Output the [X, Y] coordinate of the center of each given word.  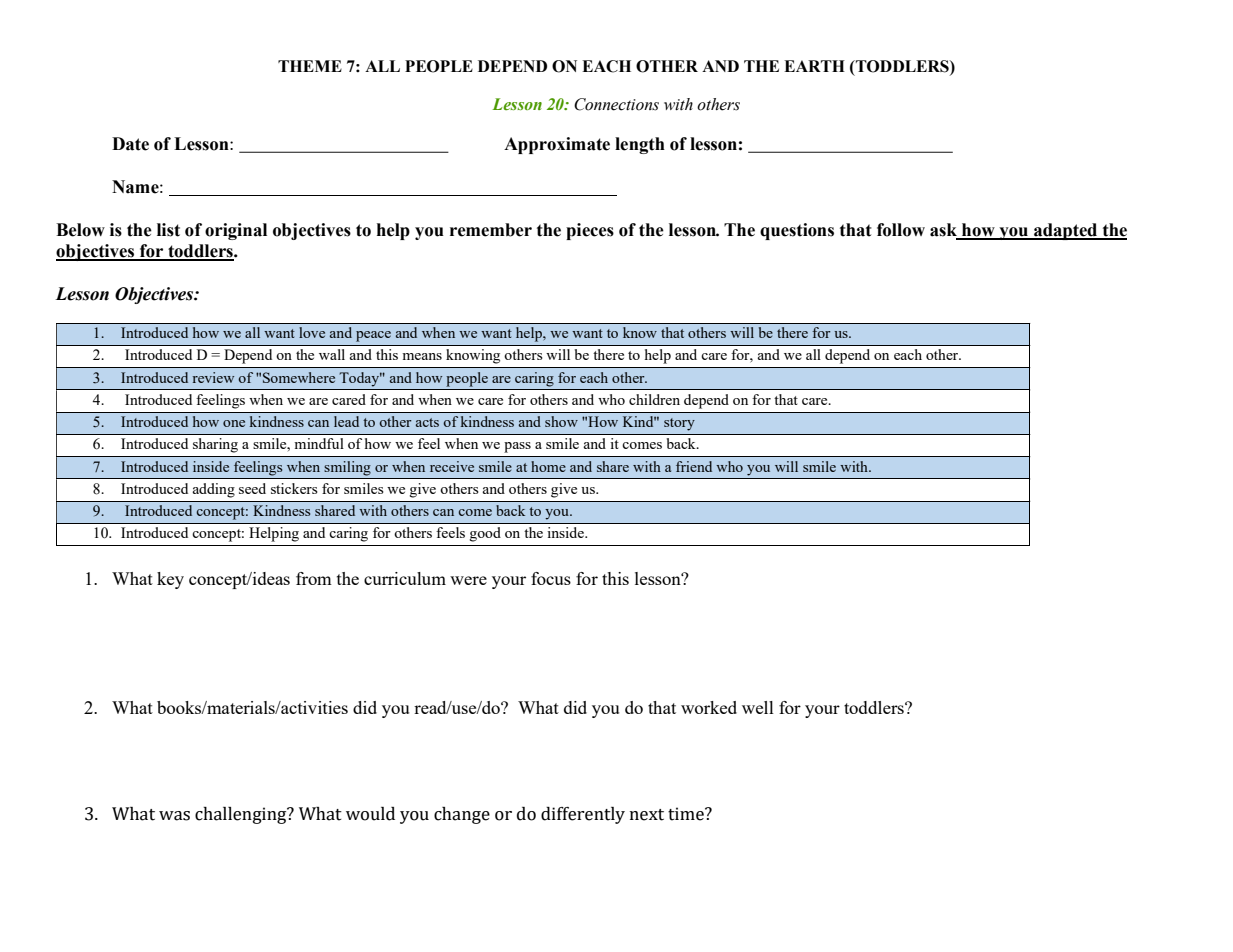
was [174, 816]
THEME [310, 66]
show [561, 421]
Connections [616, 104]
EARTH [814, 66]
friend [694, 466]
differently [583, 815]
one [234, 423]
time [687, 814]
